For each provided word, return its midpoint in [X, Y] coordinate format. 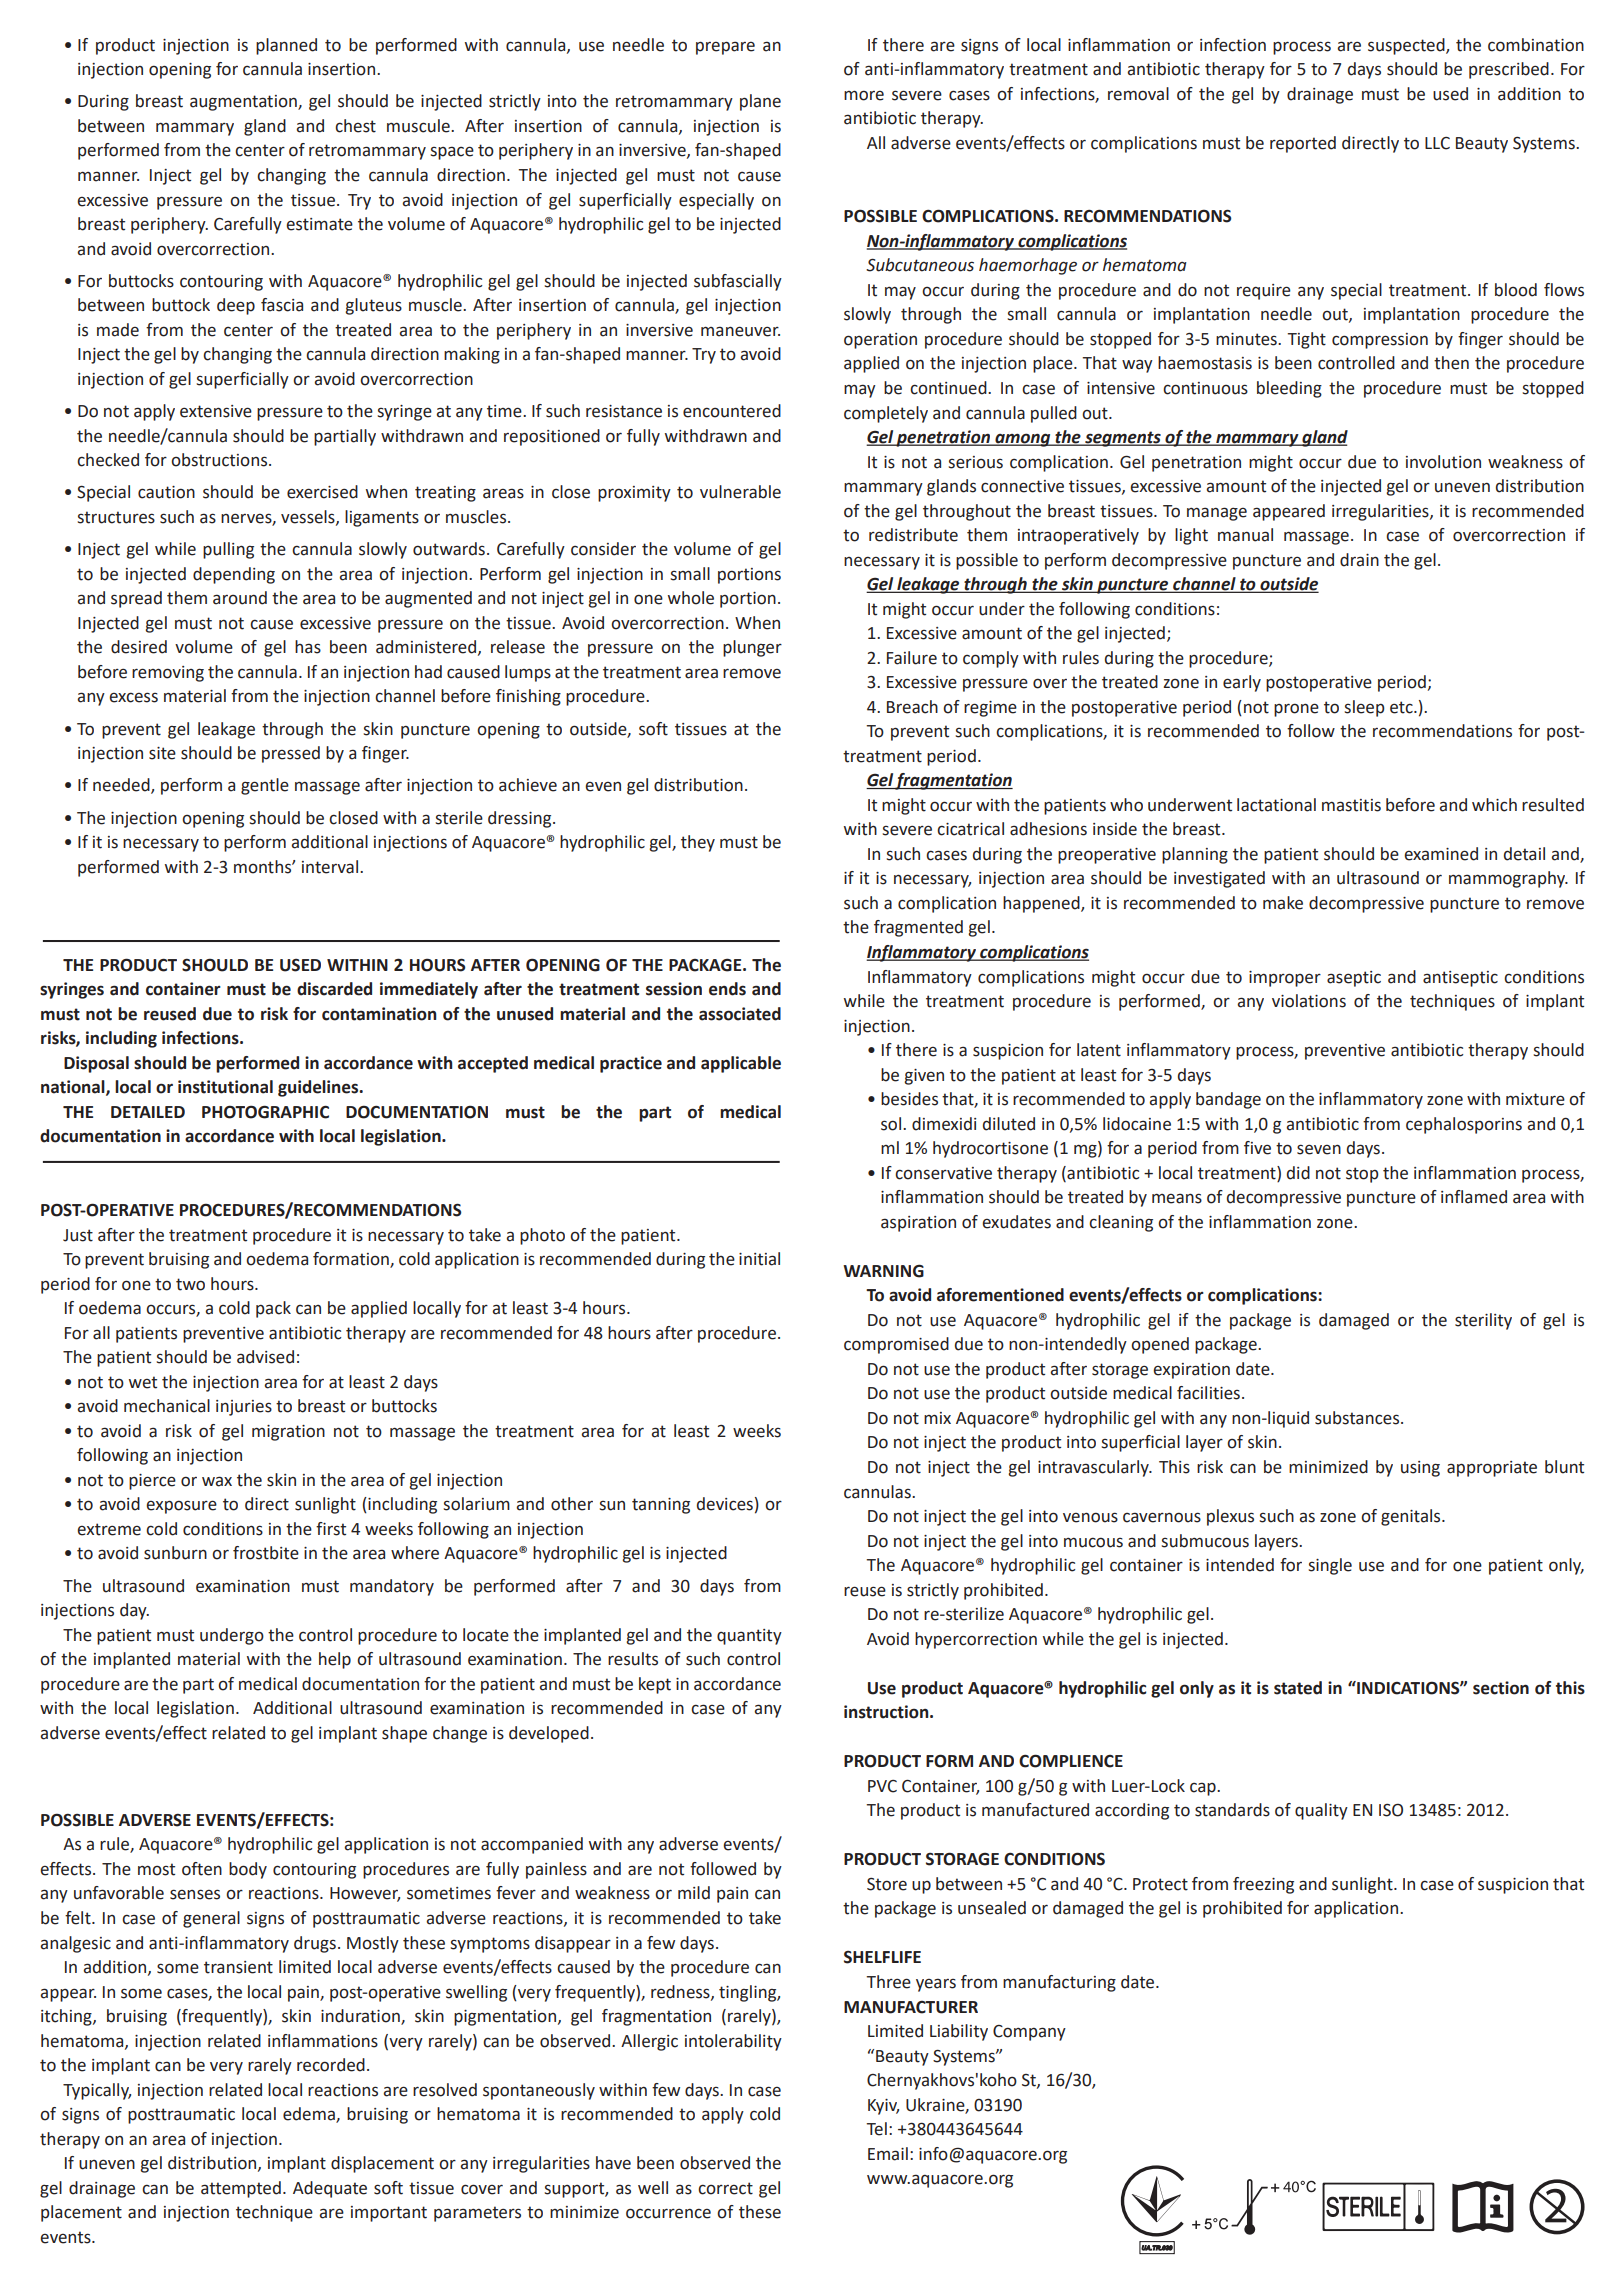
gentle [265, 786]
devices [725, 1504]
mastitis [1351, 805]
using [1420, 1469]
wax [217, 1481]
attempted [241, 2189]
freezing [1263, 1885]
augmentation [244, 103]
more [864, 95]
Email [888, 2154]
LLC [1437, 143]
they [698, 843]
